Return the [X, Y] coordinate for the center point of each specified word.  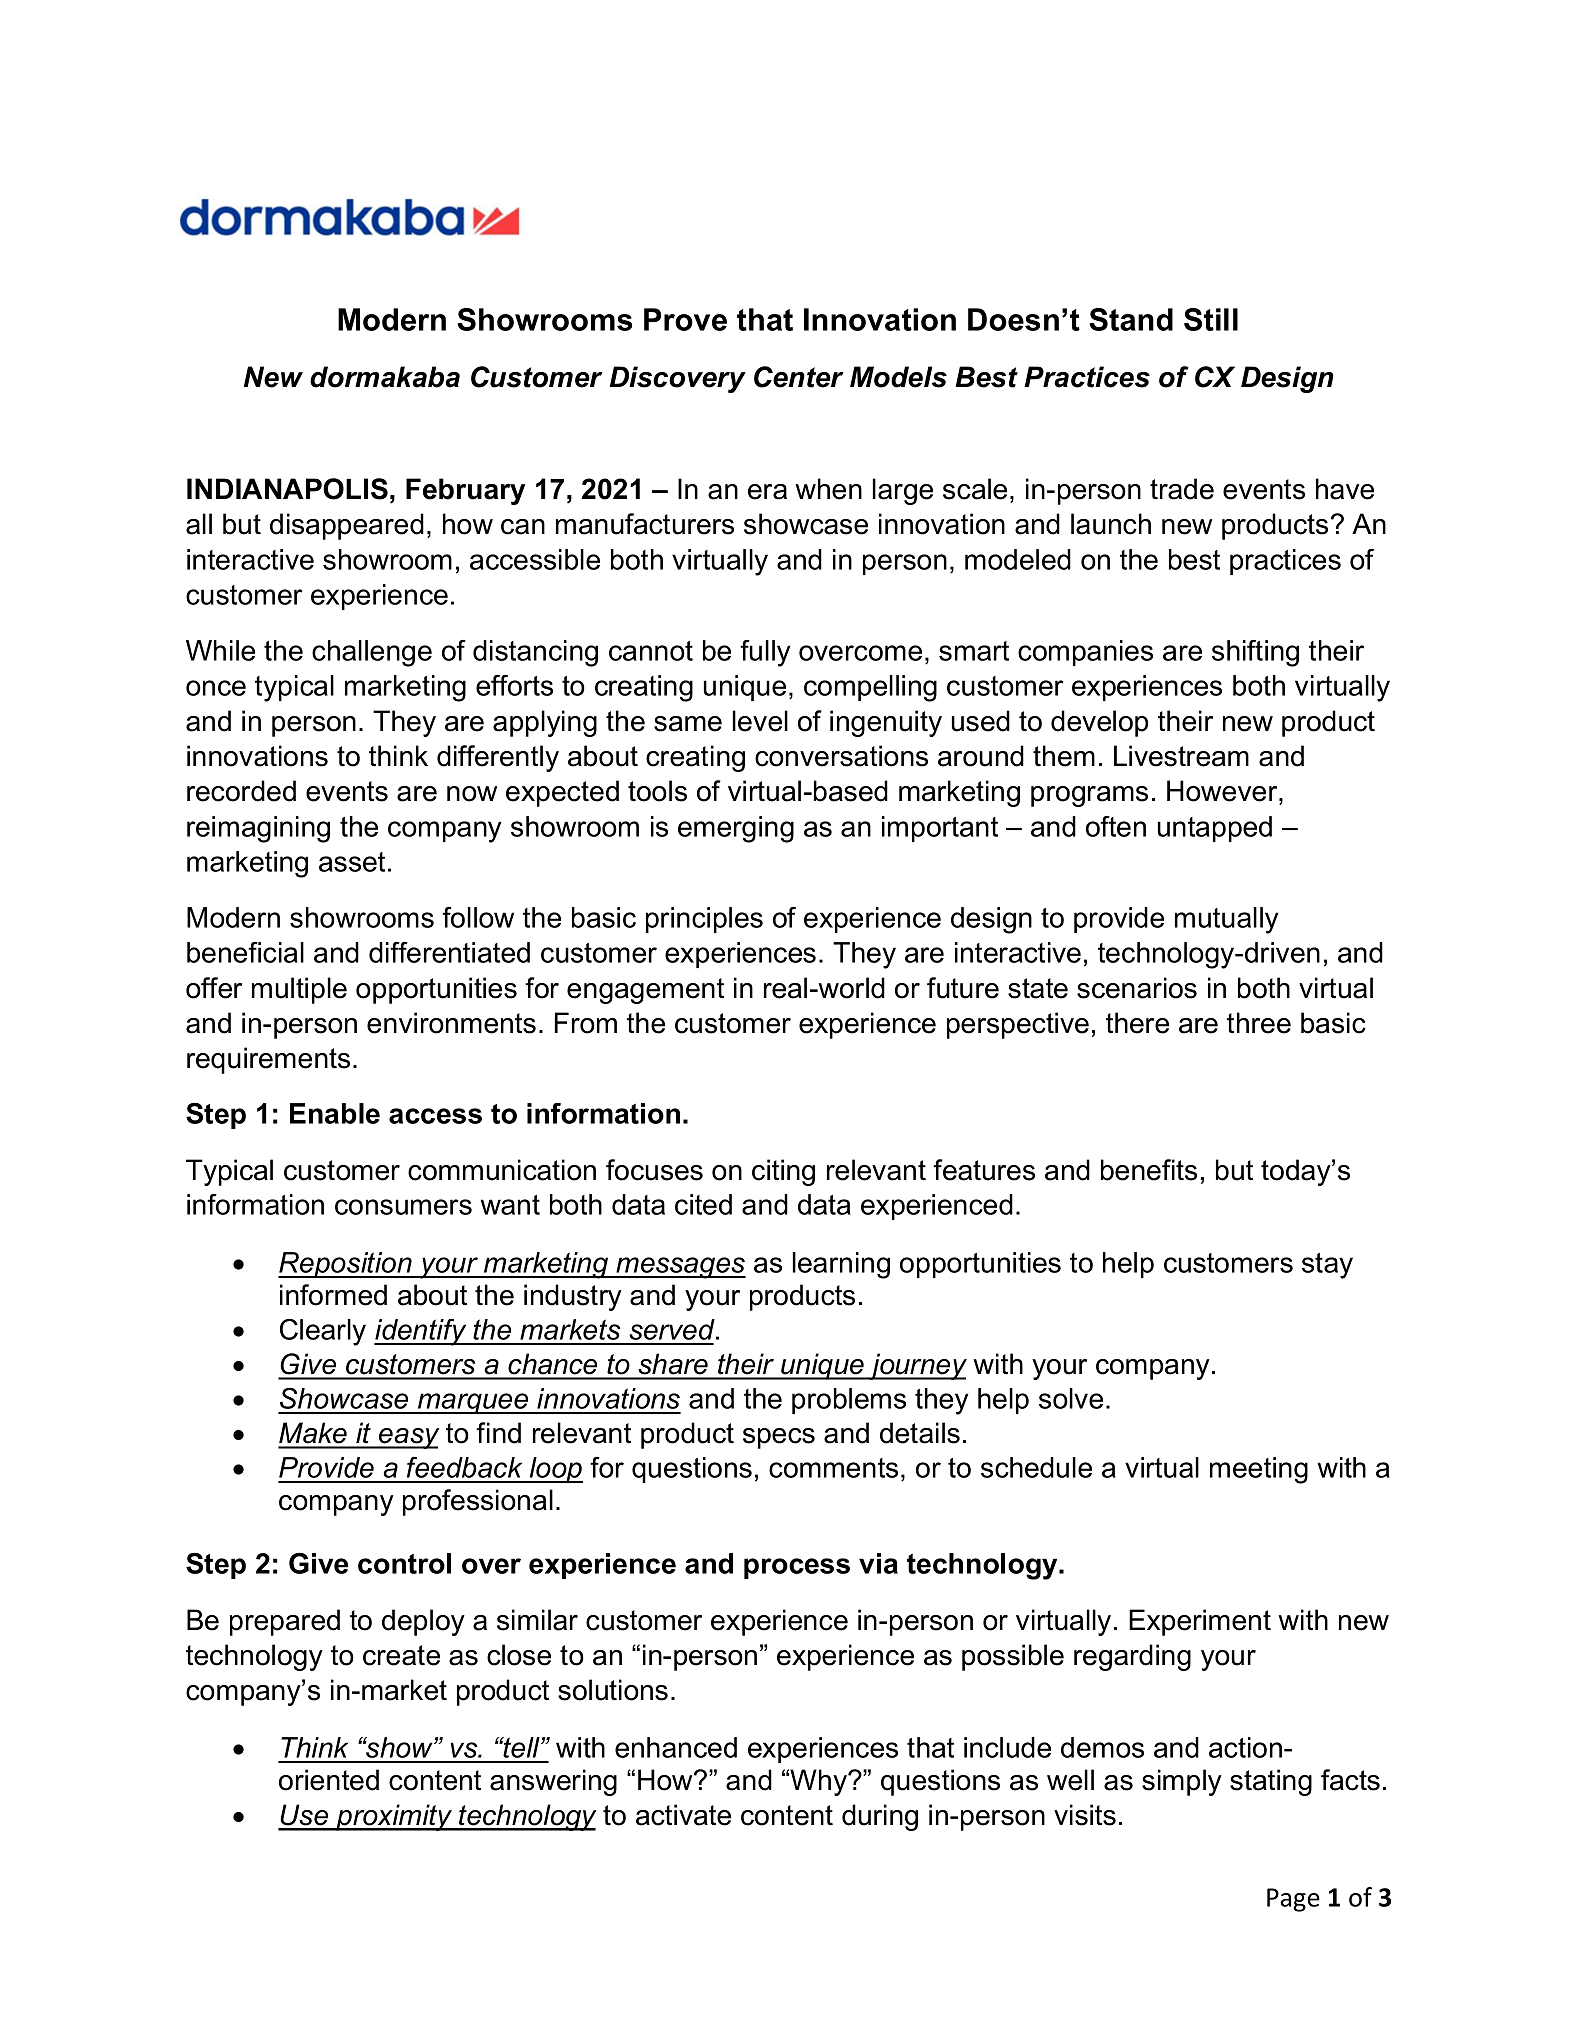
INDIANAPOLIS [287, 489]
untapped [1215, 829]
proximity [394, 1817]
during [880, 1817]
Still [1211, 319]
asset [352, 862]
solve [1071, 1398]
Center [799, 377]
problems [849, 1401]
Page [1293, 1900]
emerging [736, 829]
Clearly [323, 1332]
